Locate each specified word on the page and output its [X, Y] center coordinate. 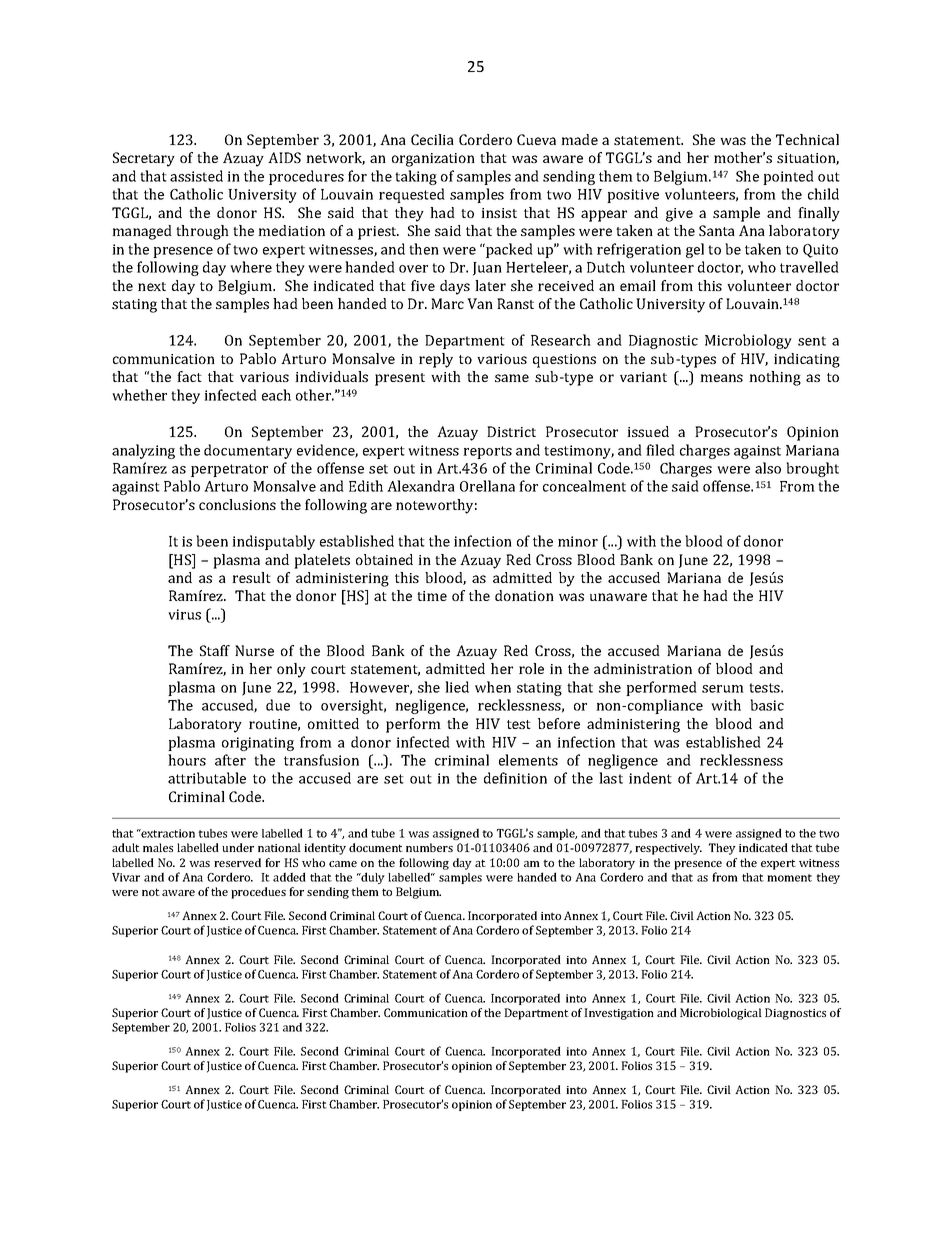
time [432, 596]
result [251, 577]
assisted [196, 176]
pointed [788, 177]
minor [578, 541]
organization [433, 160]
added [289, 877]
